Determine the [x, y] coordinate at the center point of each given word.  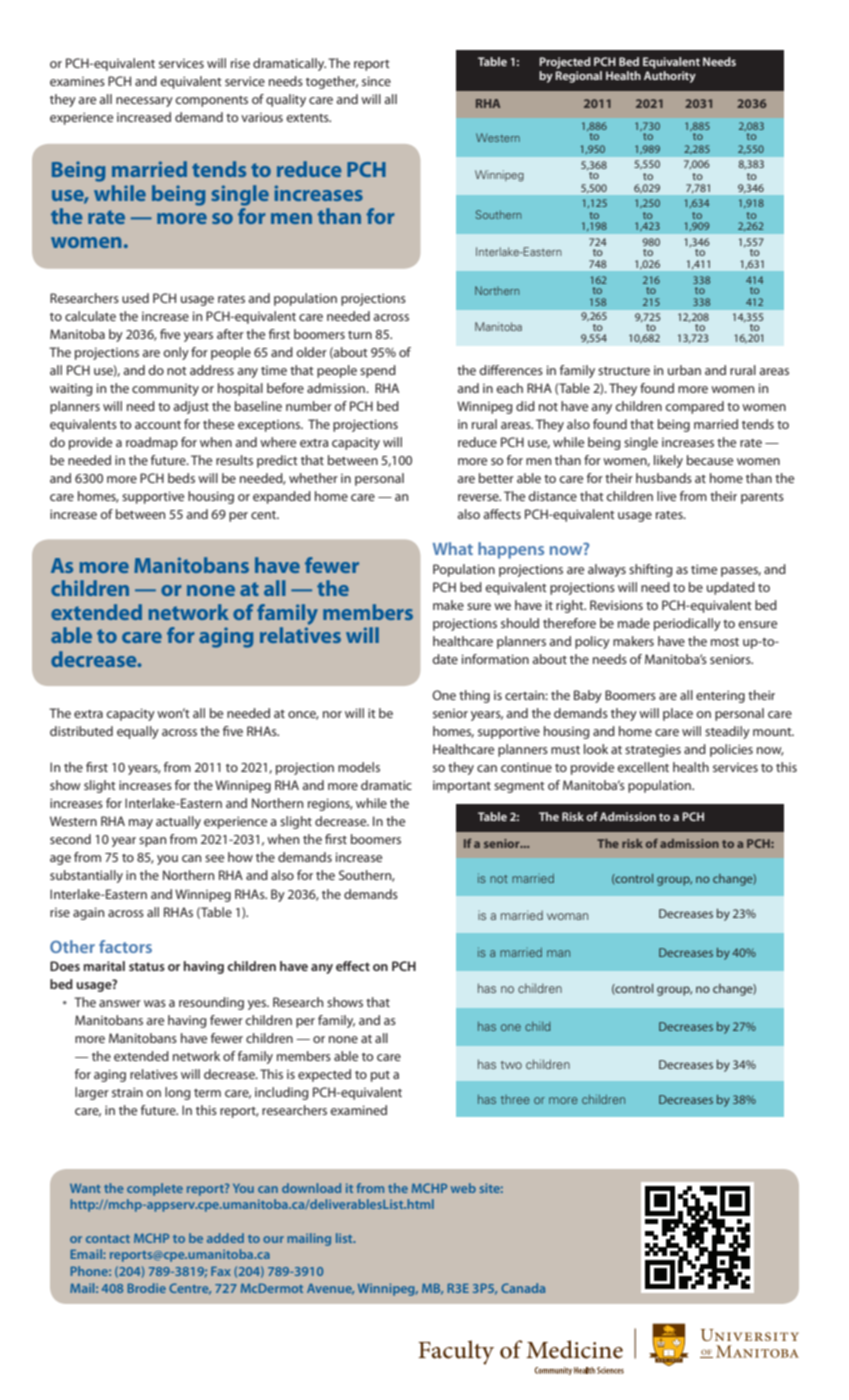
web [463, 1188]
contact [108, 1239]
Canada [523, 1288]
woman [567, 916]
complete [155, 1189]
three [515, 1099]
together [332, 82]
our [273, 1239]
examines [77, 81]
